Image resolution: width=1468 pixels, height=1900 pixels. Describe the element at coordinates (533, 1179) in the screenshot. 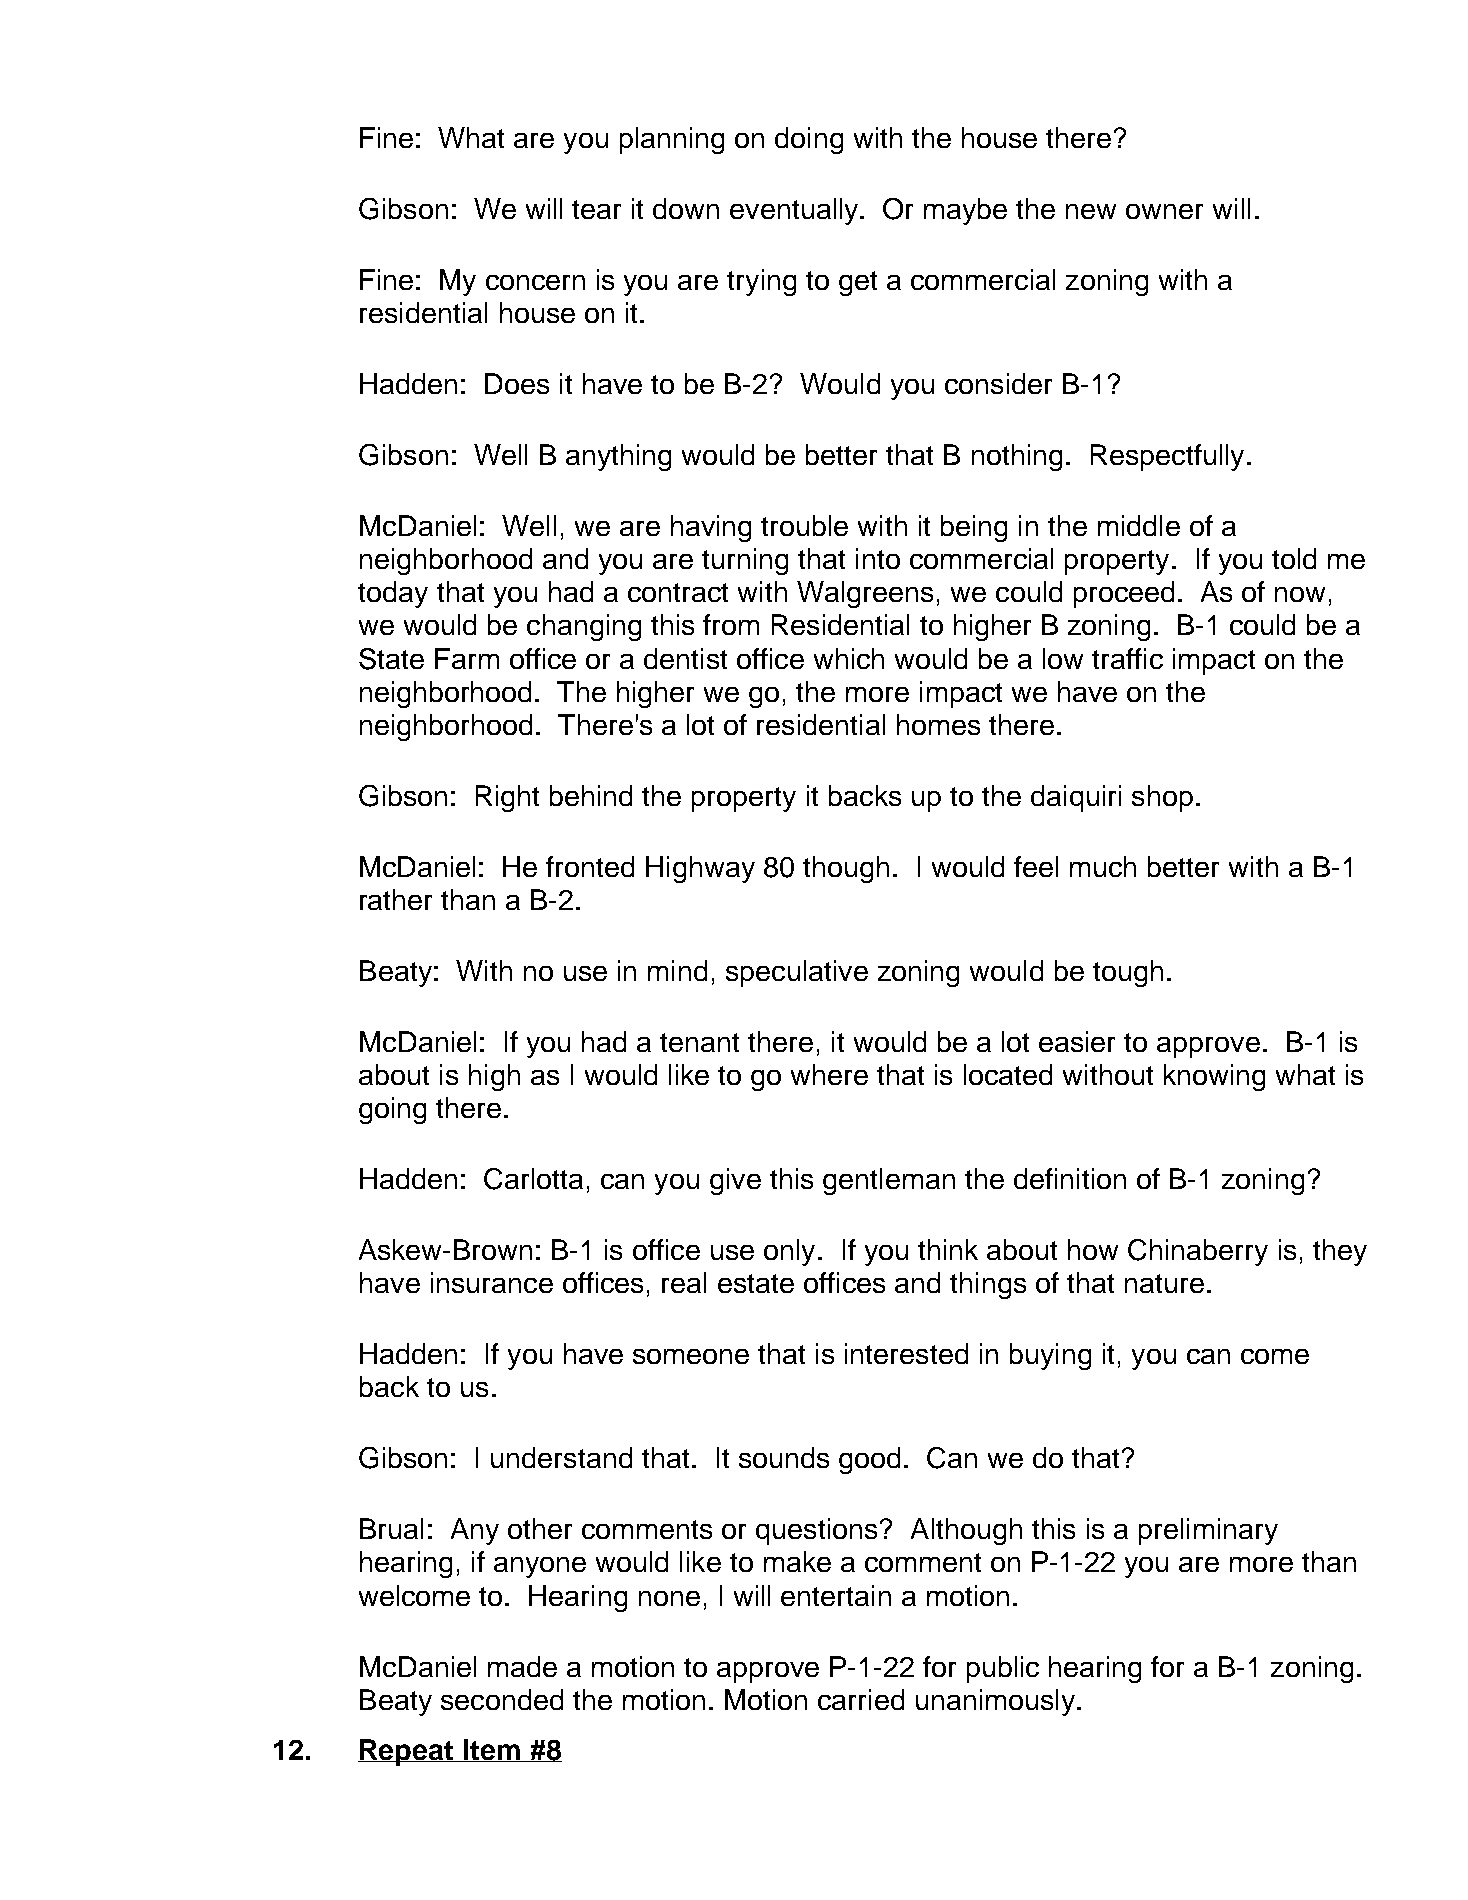

I see `Carlotta` at that location.
